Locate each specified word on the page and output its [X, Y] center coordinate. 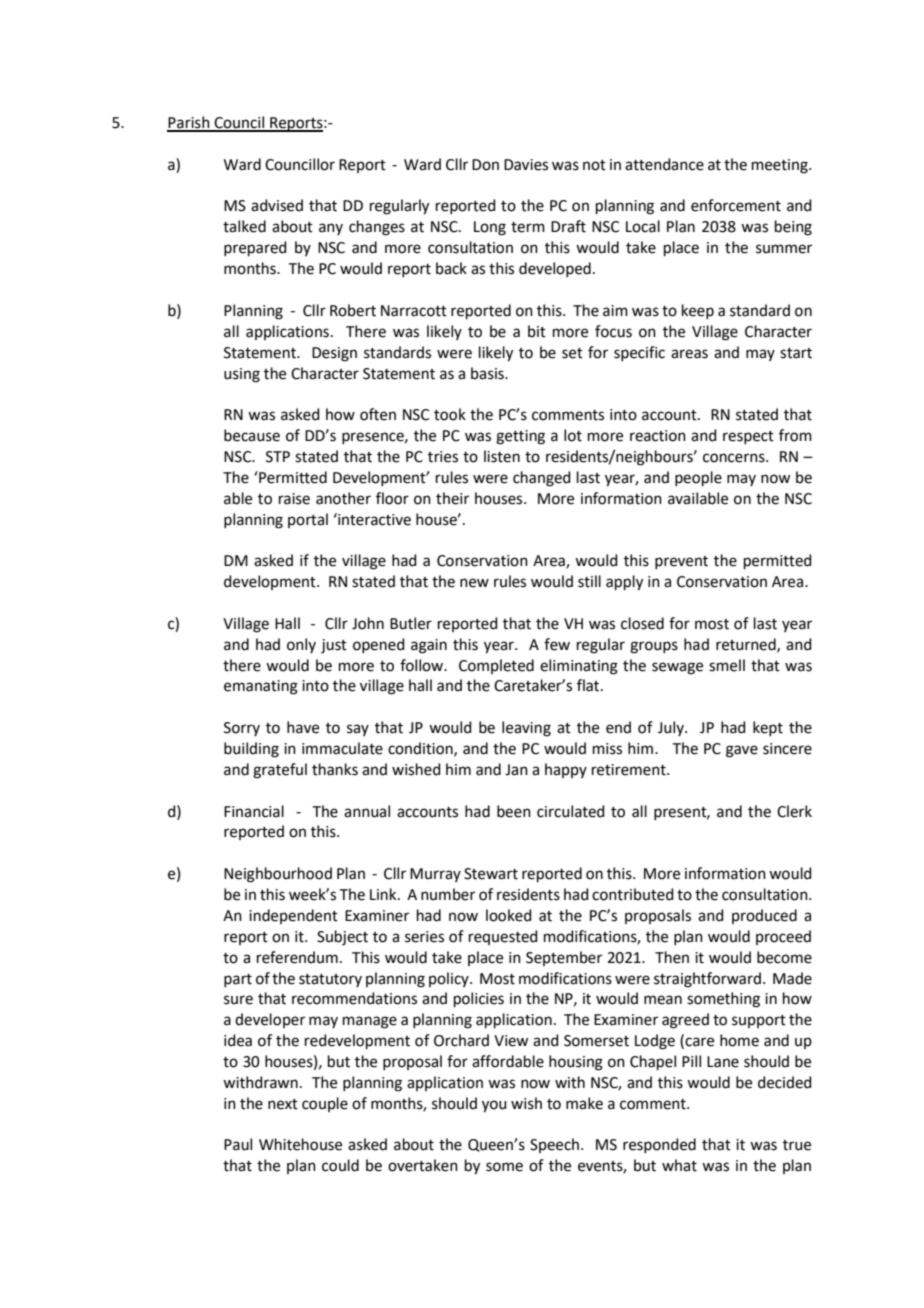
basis [488, 373]
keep [698, 311]
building [251, 750]
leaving [526, 729]
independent [293, 916]
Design [334, 354]
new [474, 583]
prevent [681, 562]
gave [742, 751]
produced [764, 916]
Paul [238, 1144]
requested [503, 937]
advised [277, 205]
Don [485, 165]
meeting [781, 166]
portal [308, 520]
